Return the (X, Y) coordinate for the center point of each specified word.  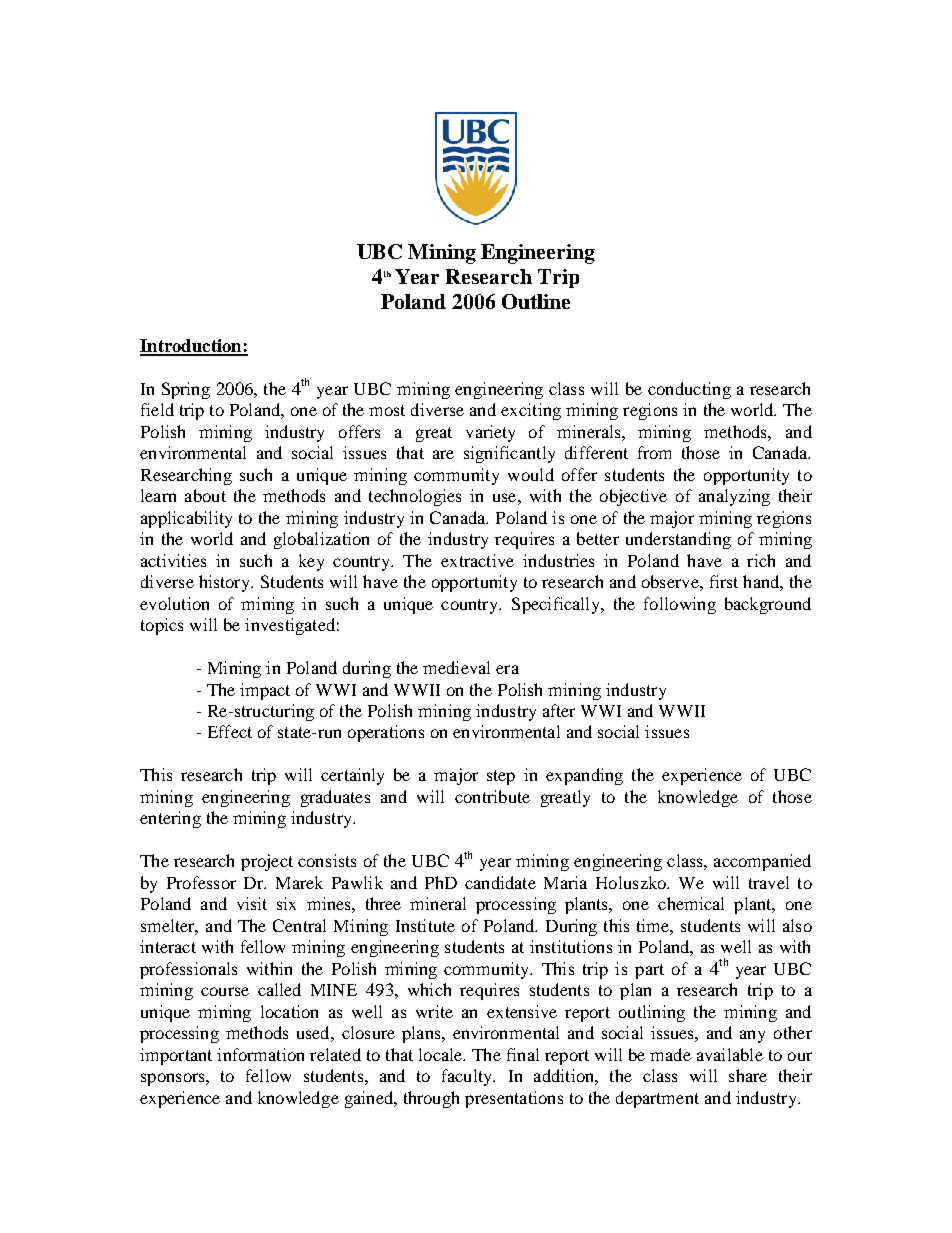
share (748, 1075)
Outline (536, 301)
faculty (468, 1077)
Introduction (192, 347)
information (260, 1054)
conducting (689, 390)
